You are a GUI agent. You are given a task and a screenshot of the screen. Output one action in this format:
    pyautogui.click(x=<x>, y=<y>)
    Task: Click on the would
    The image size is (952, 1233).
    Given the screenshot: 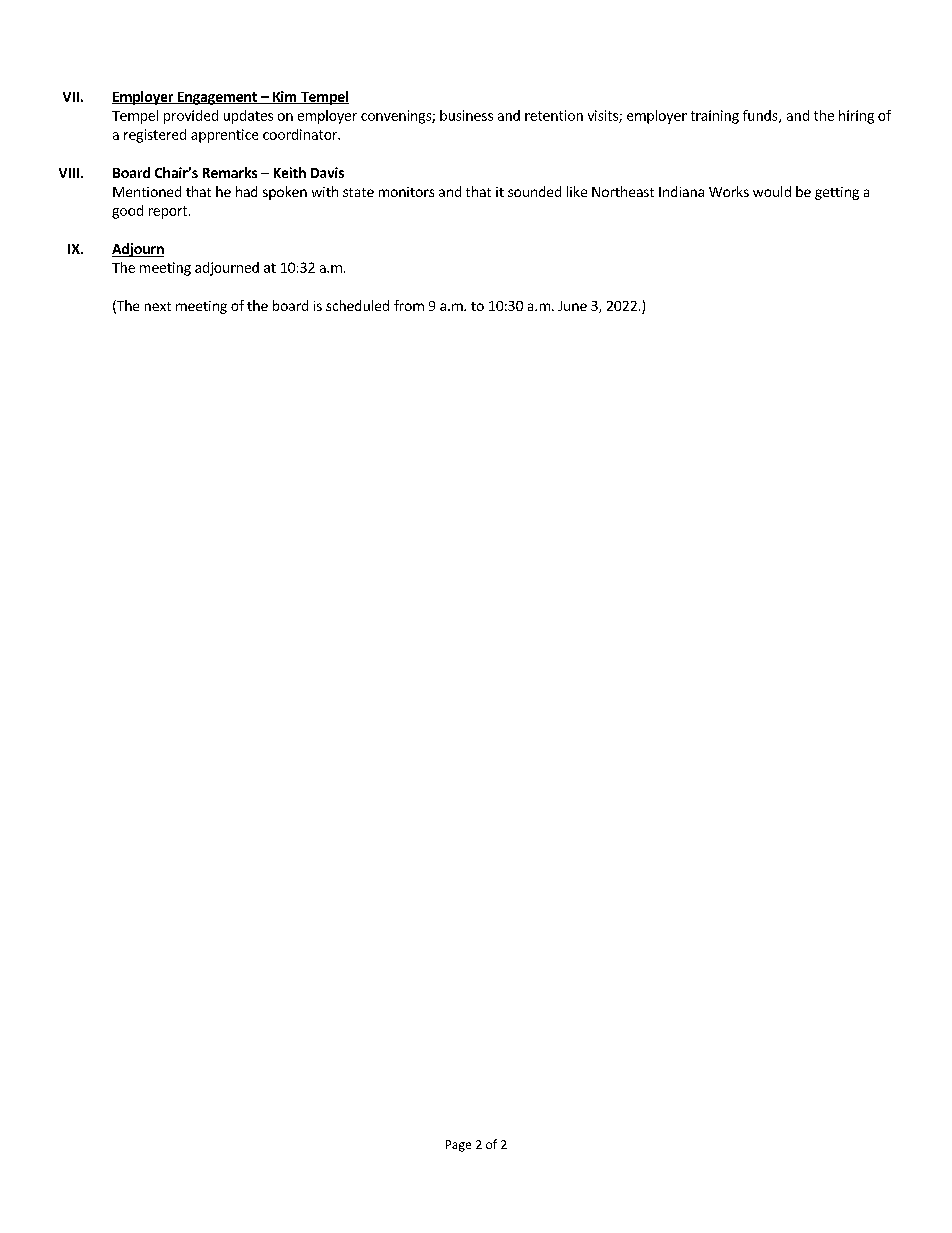 What is the action you would take?
    pyautogui.click(x=772, y=191)
